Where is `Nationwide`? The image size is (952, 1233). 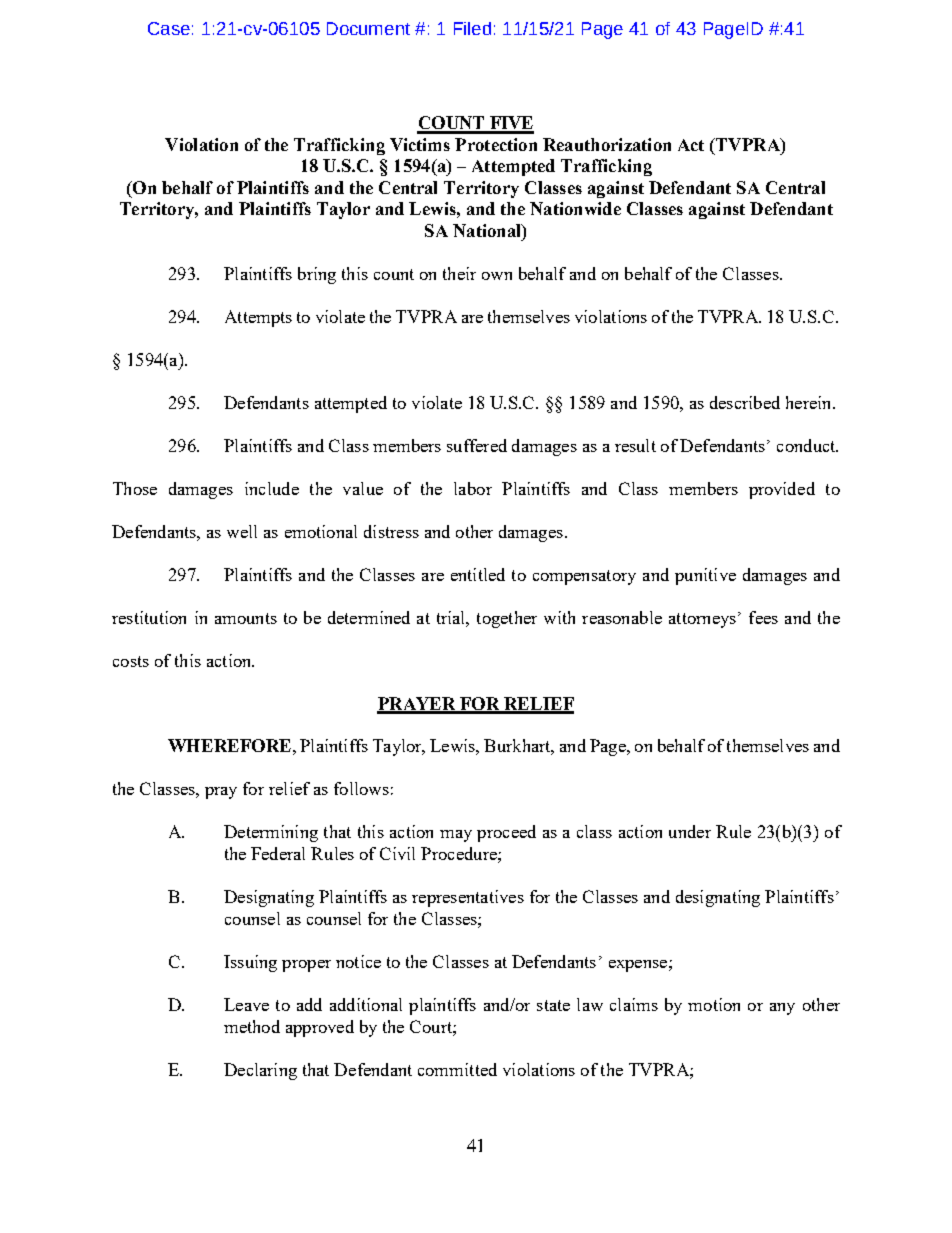 Nationwide is located at coordinates (575, 208).
